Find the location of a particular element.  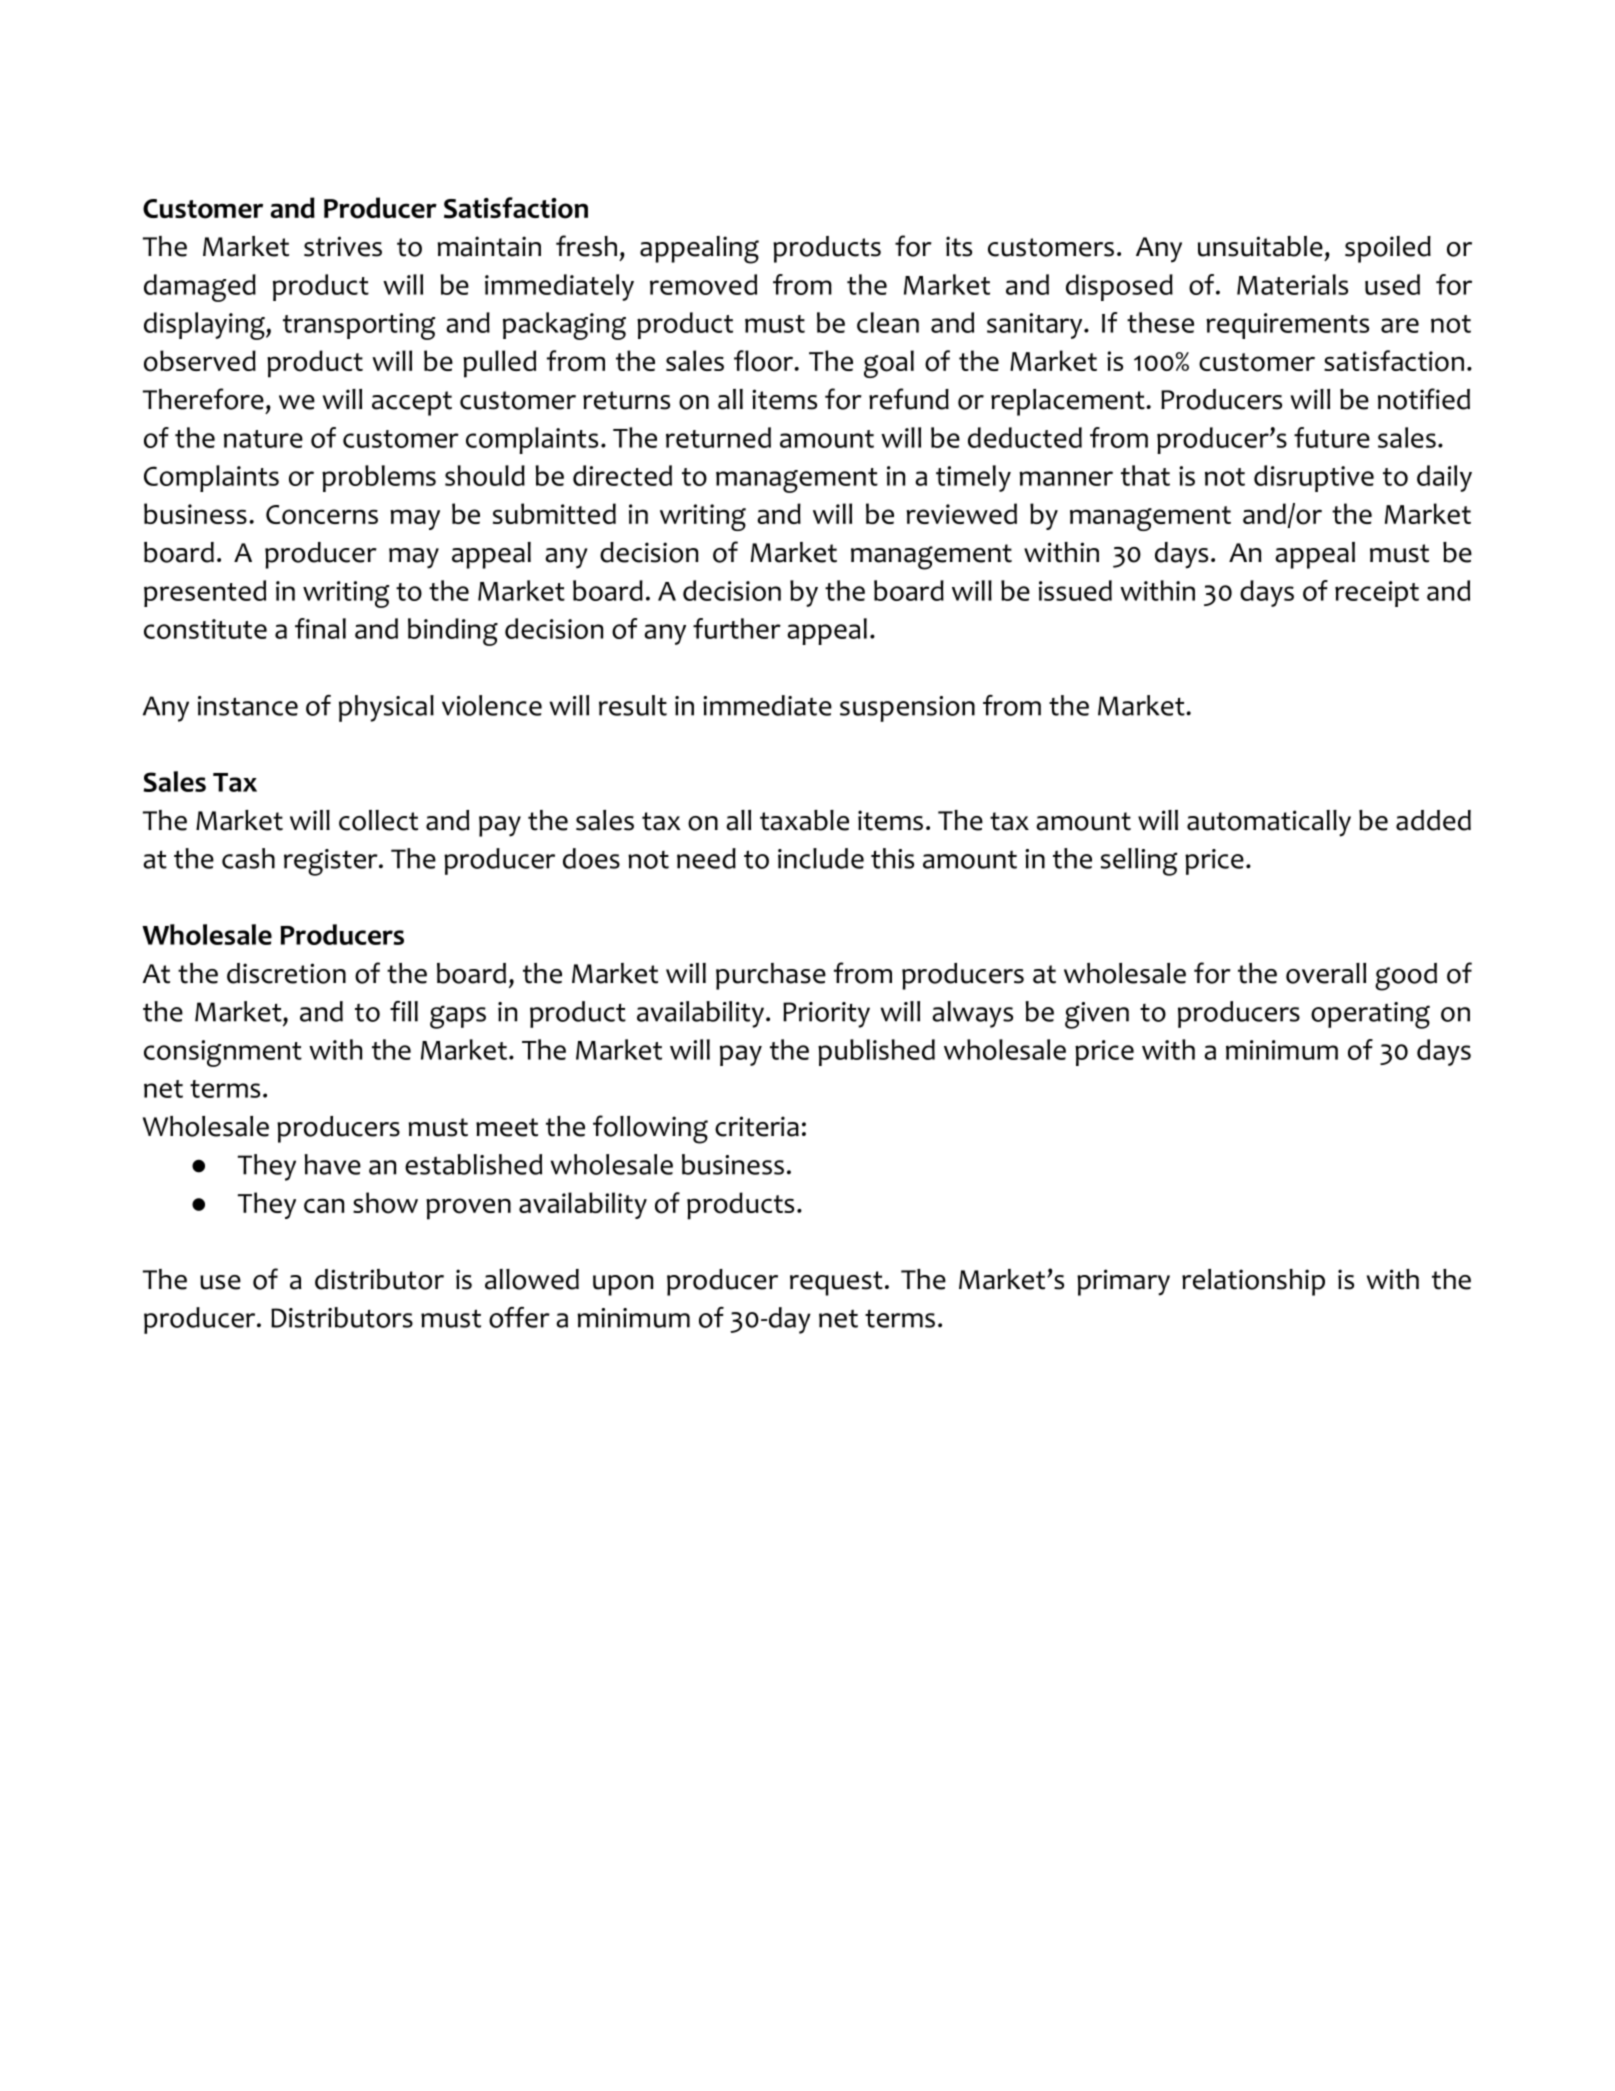

Materials is located at coordinates (1292, 284).
